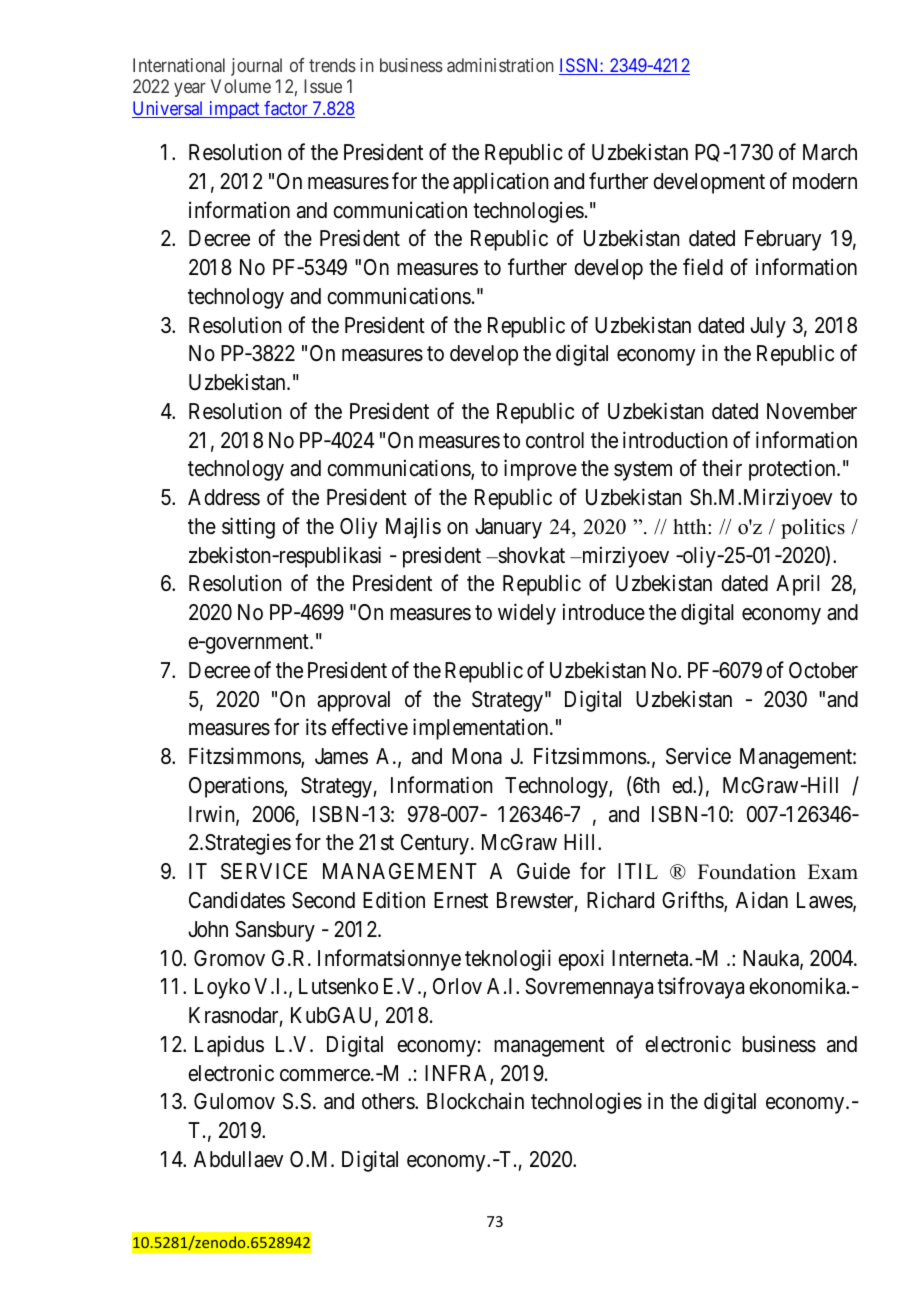  Describe the element at coordinates (812, 411) in the document. I see `November` at that location.
